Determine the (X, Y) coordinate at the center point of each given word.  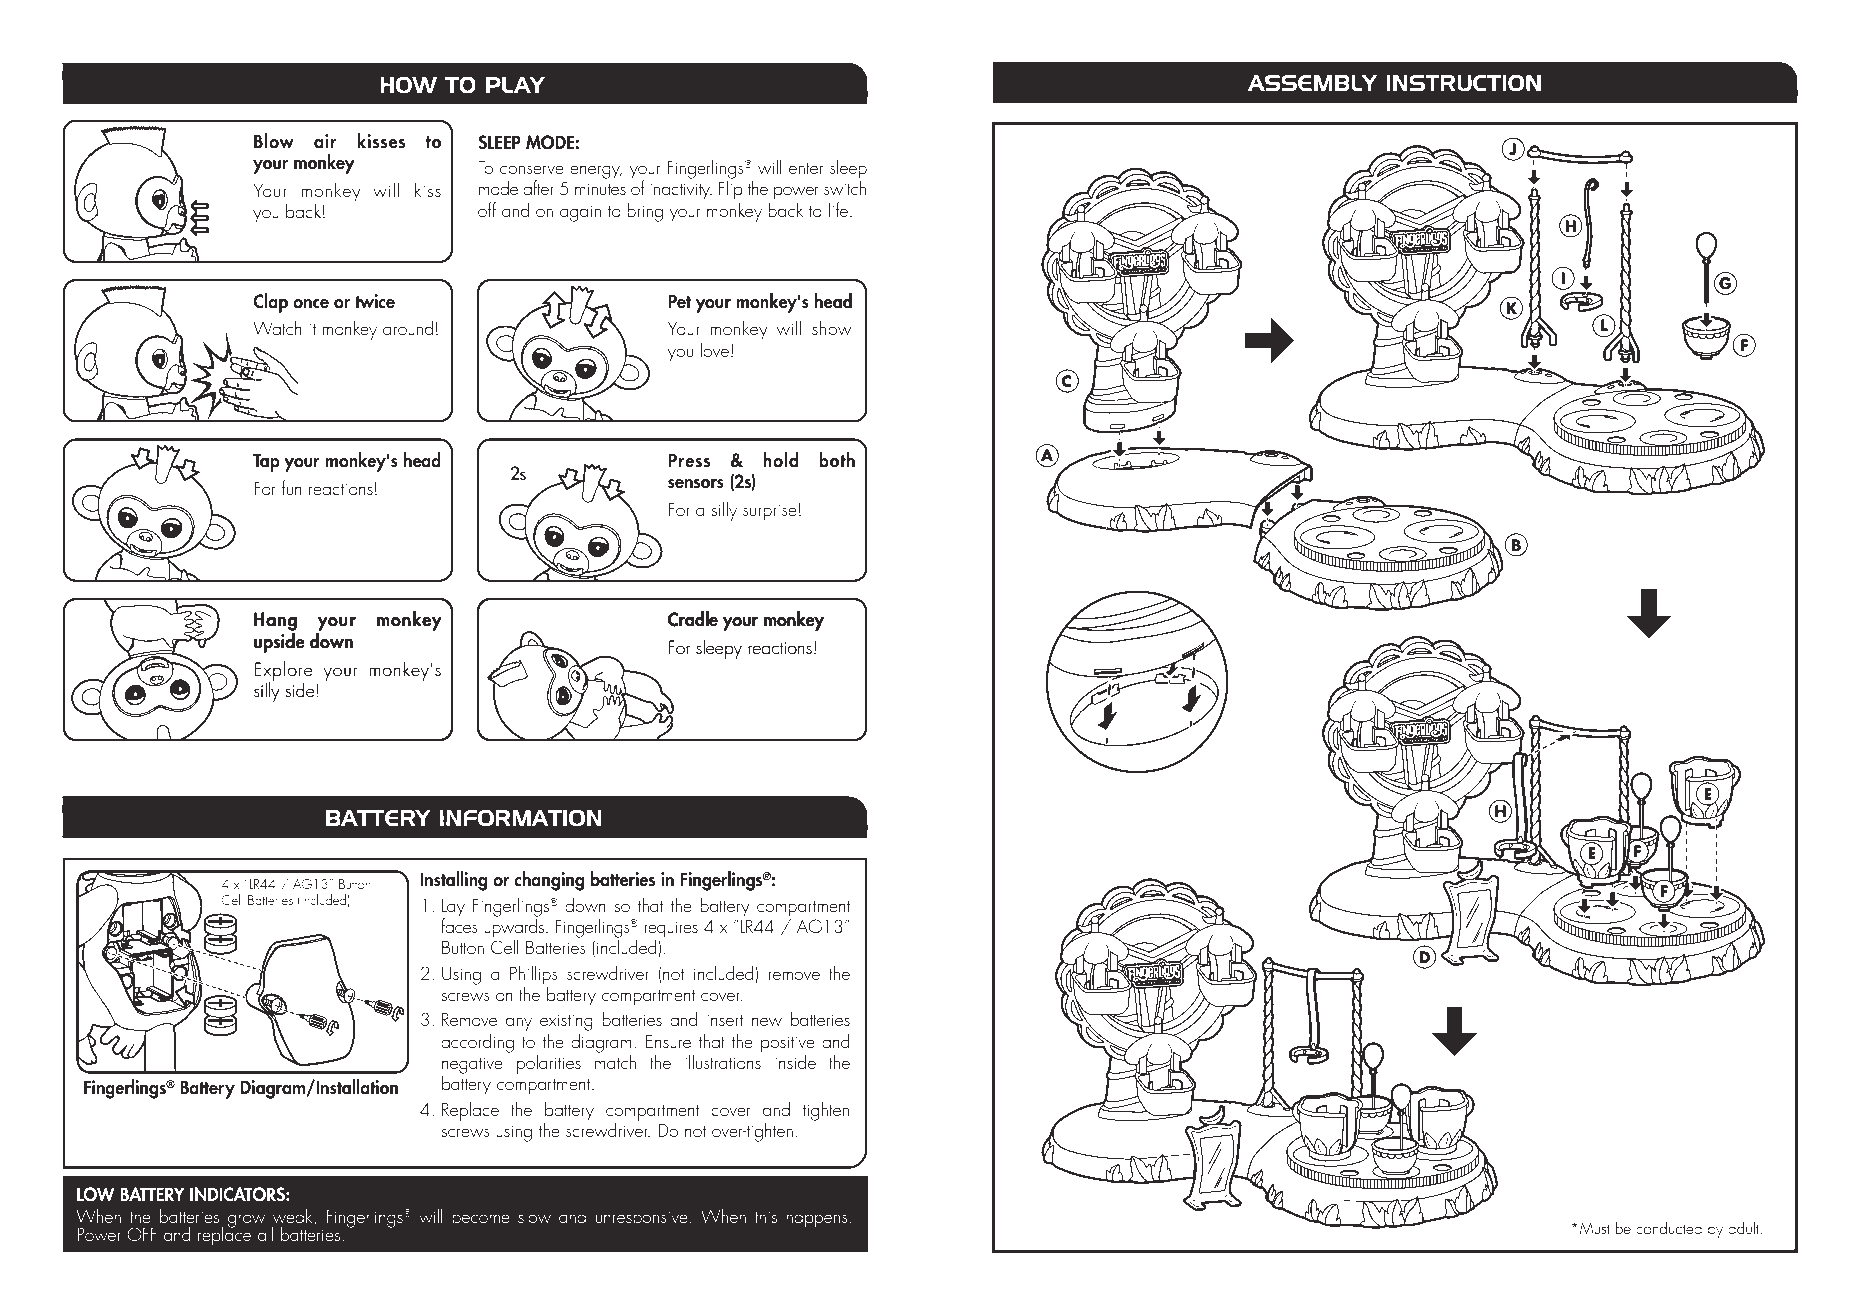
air (325, 141)
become (481, 1215)
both (837, 460)
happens (817, 1218)
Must (1595, 1228)
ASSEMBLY (1314, 82)
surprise (770, 512)
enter (806, 168)
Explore (283, 672)
